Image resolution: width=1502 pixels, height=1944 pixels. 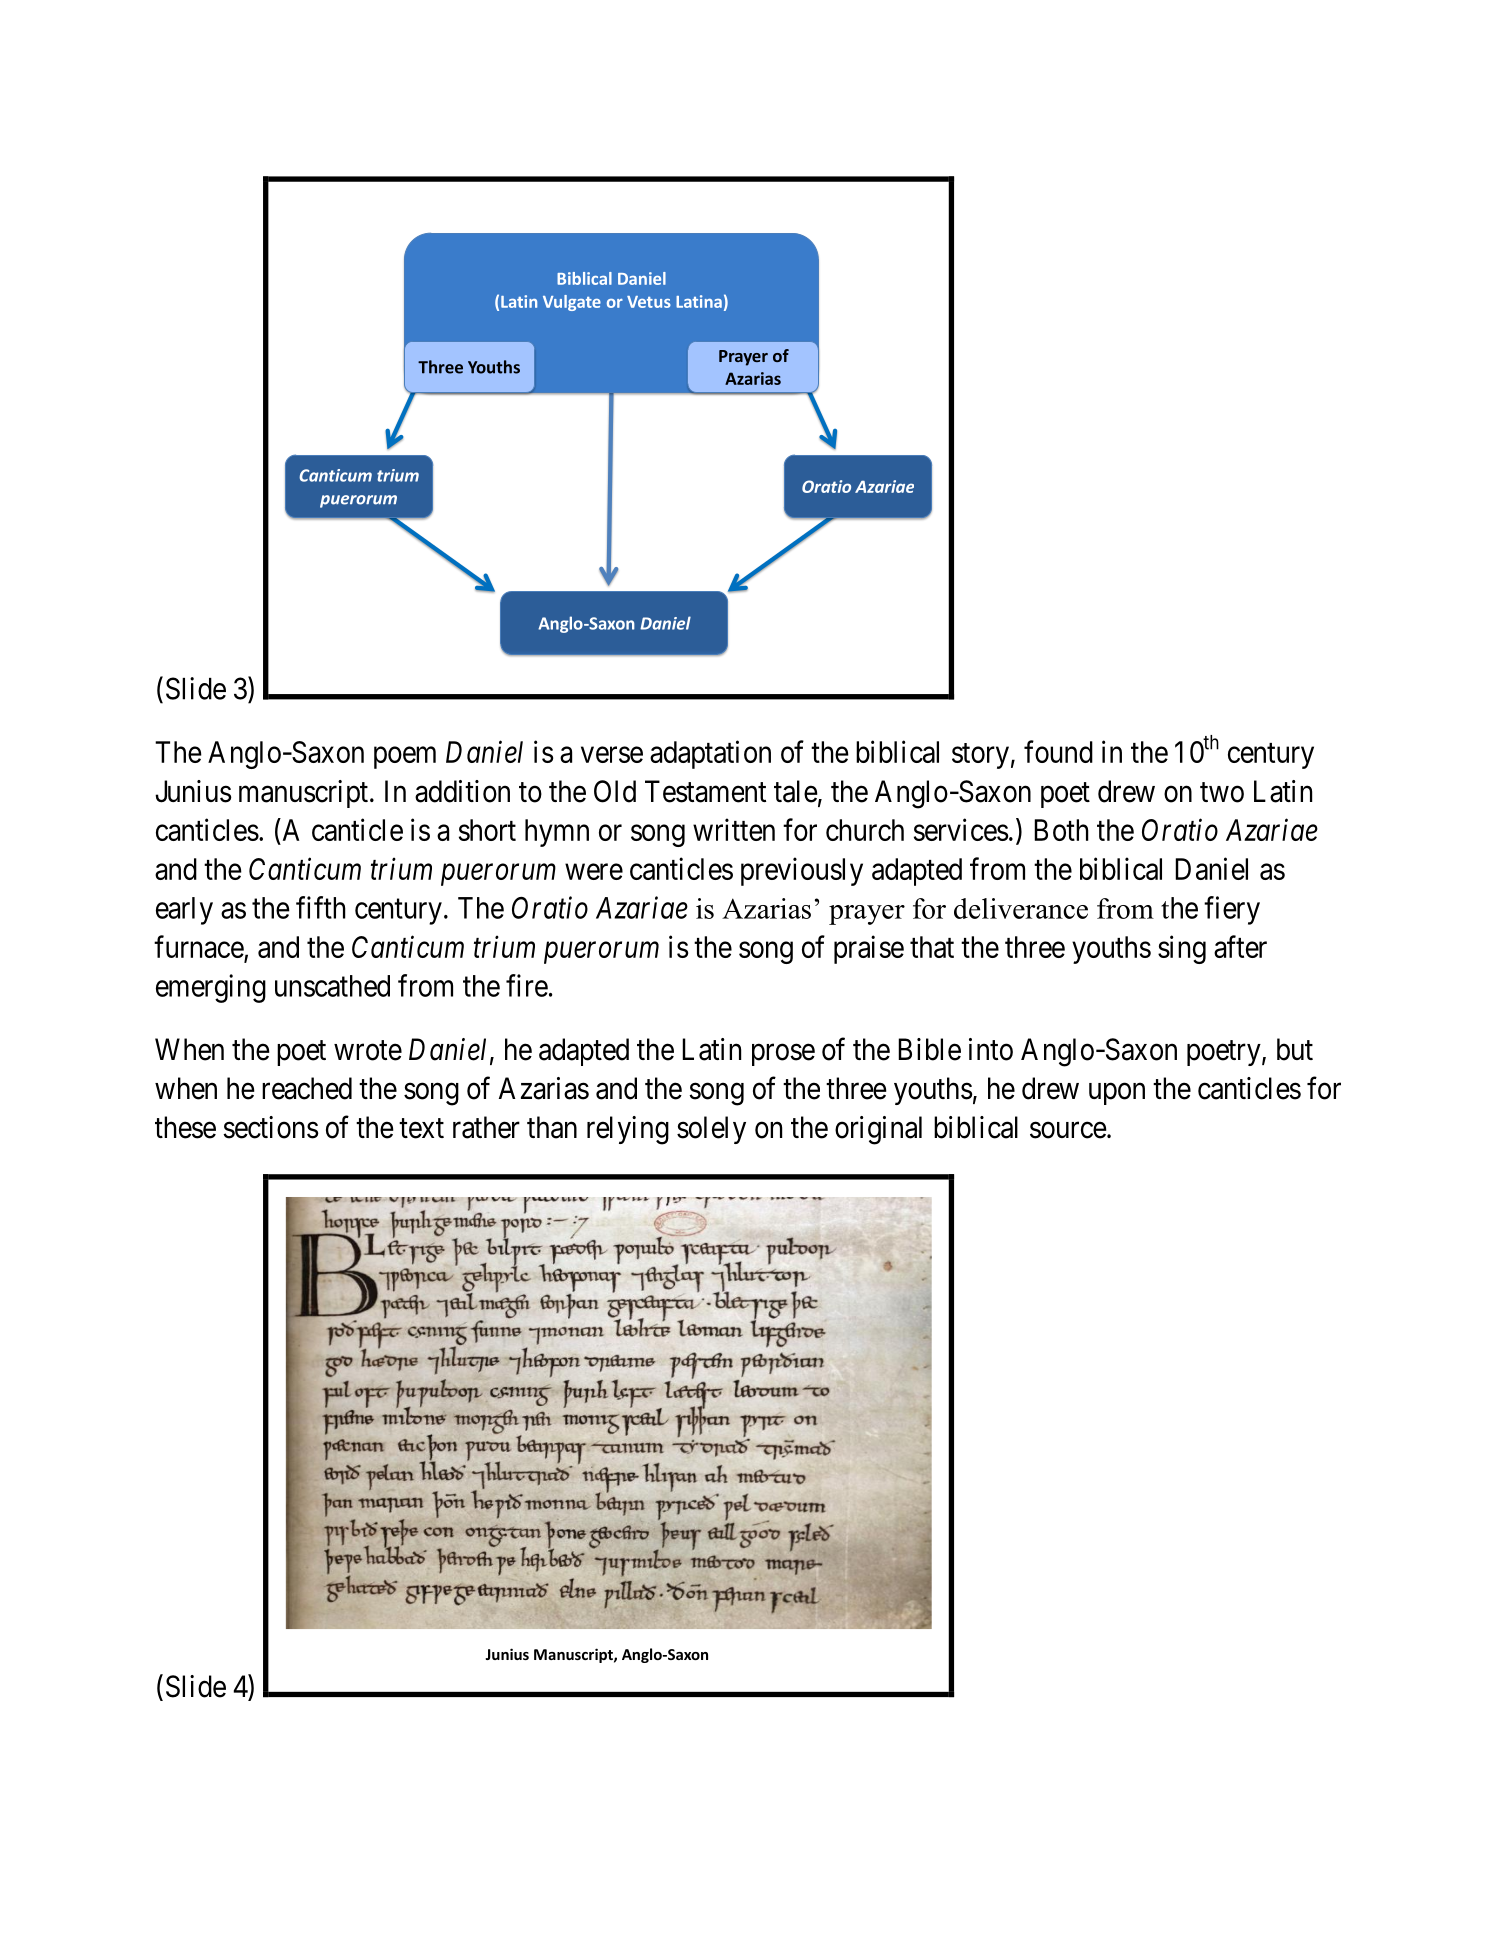 I want to click on Vulgate, so click(x=572, y=303).
